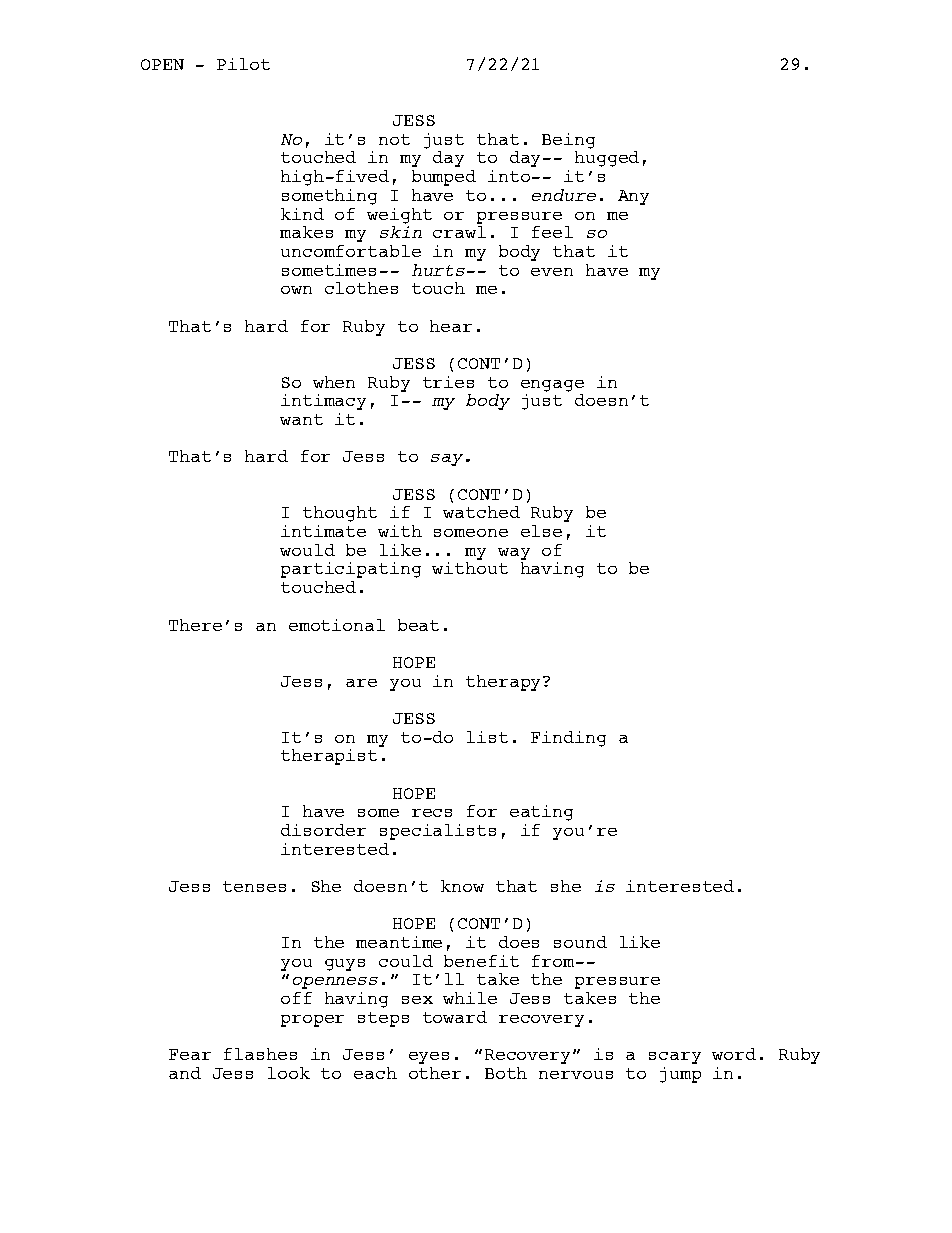 This screenshot has width=952, height=1233. Describe the element at coordinates (429, 1058) in the screenshot. I see `eyes` at that location.
